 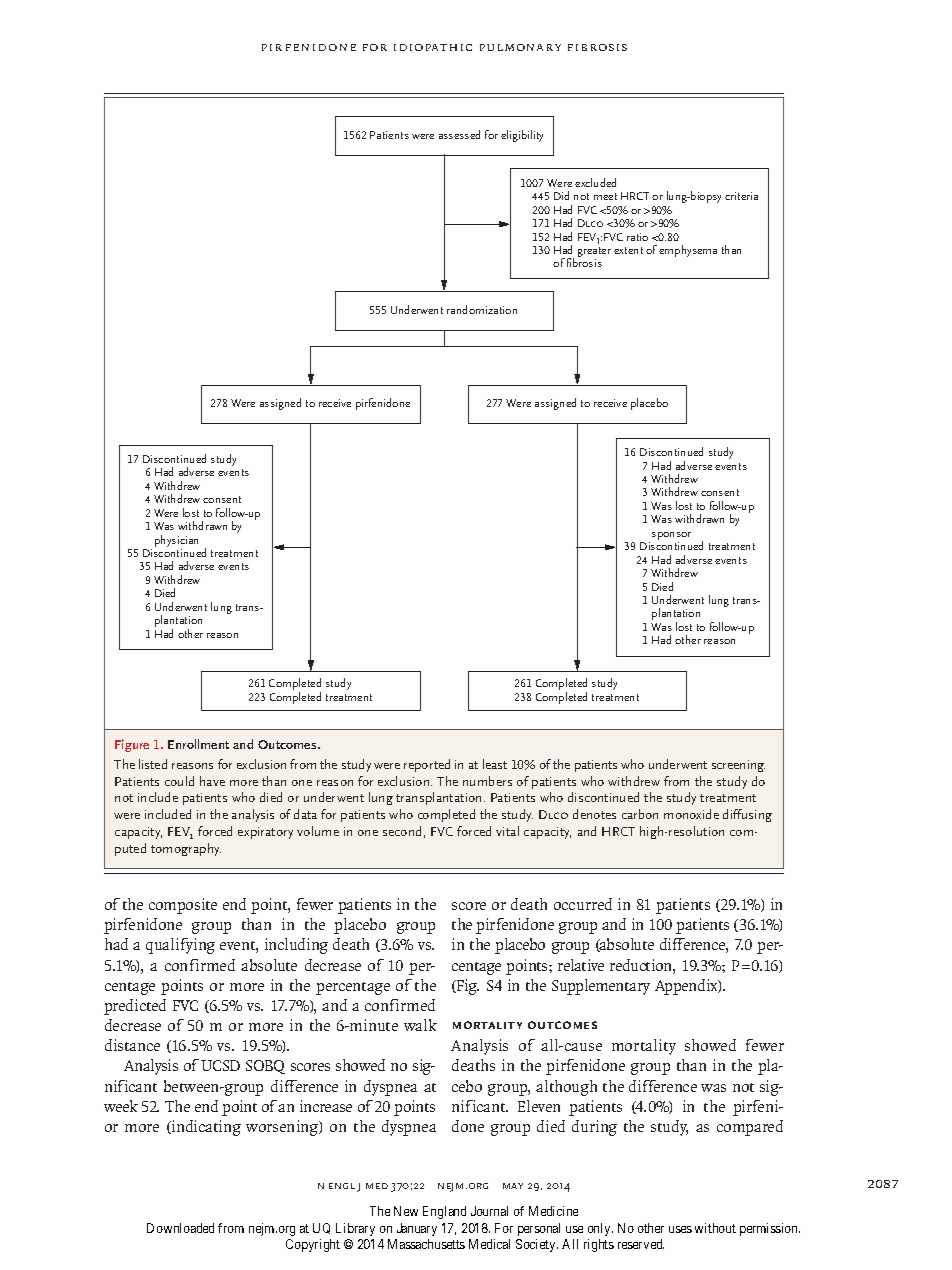 What do you see at coordinates (691, 814) in the page?
I see `monoxide` at bounding box center [691, 814].
